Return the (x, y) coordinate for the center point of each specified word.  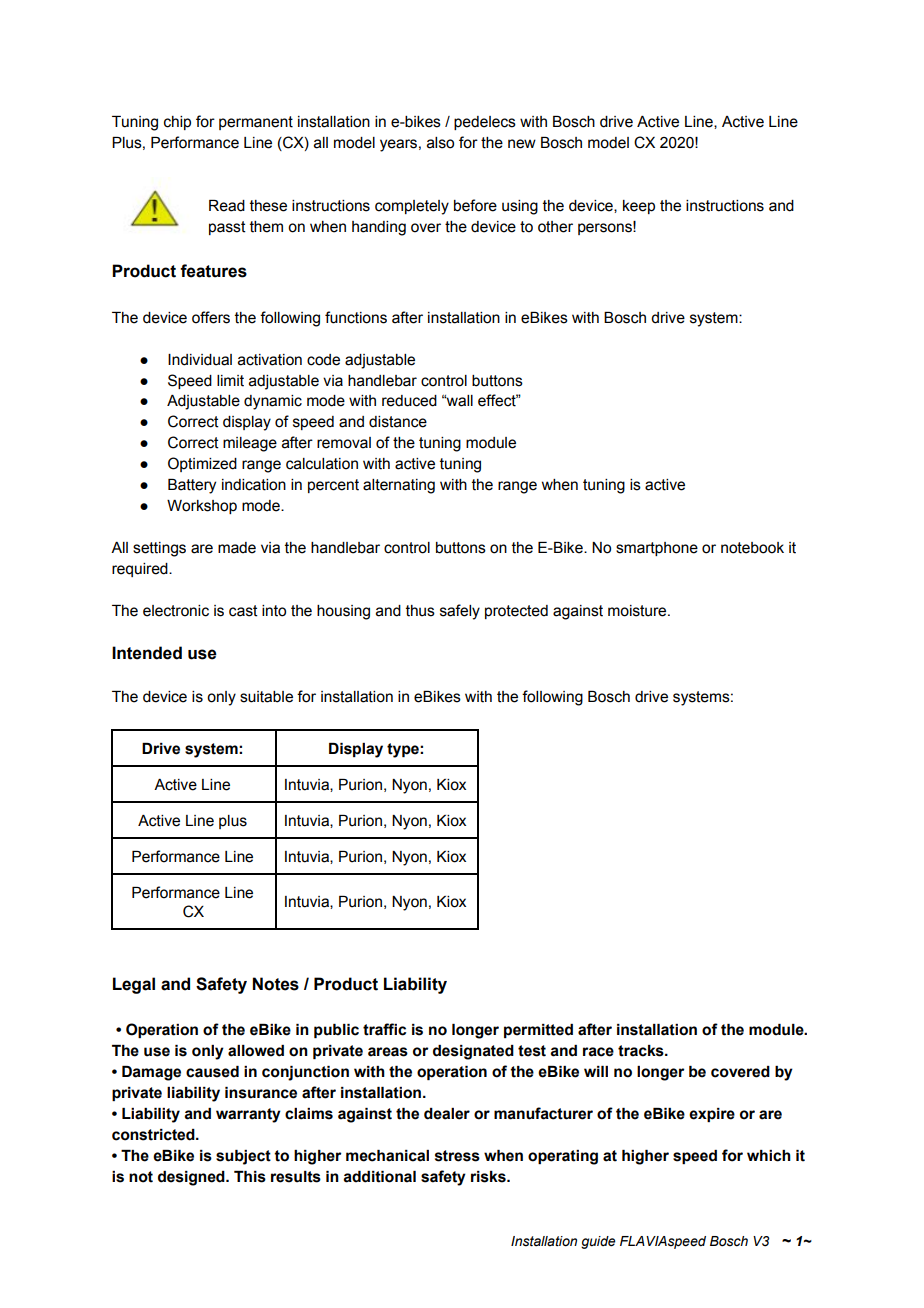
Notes (276, 984)
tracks (642, 1051)
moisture (638, 611)
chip (177, 123)
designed (192, 1178)
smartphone (657, 549)
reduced (409, 401)
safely (460, 612)
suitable (266, 697)
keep (639, 207)
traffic (384, 1029)
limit (230, 381)
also (440, 143)
